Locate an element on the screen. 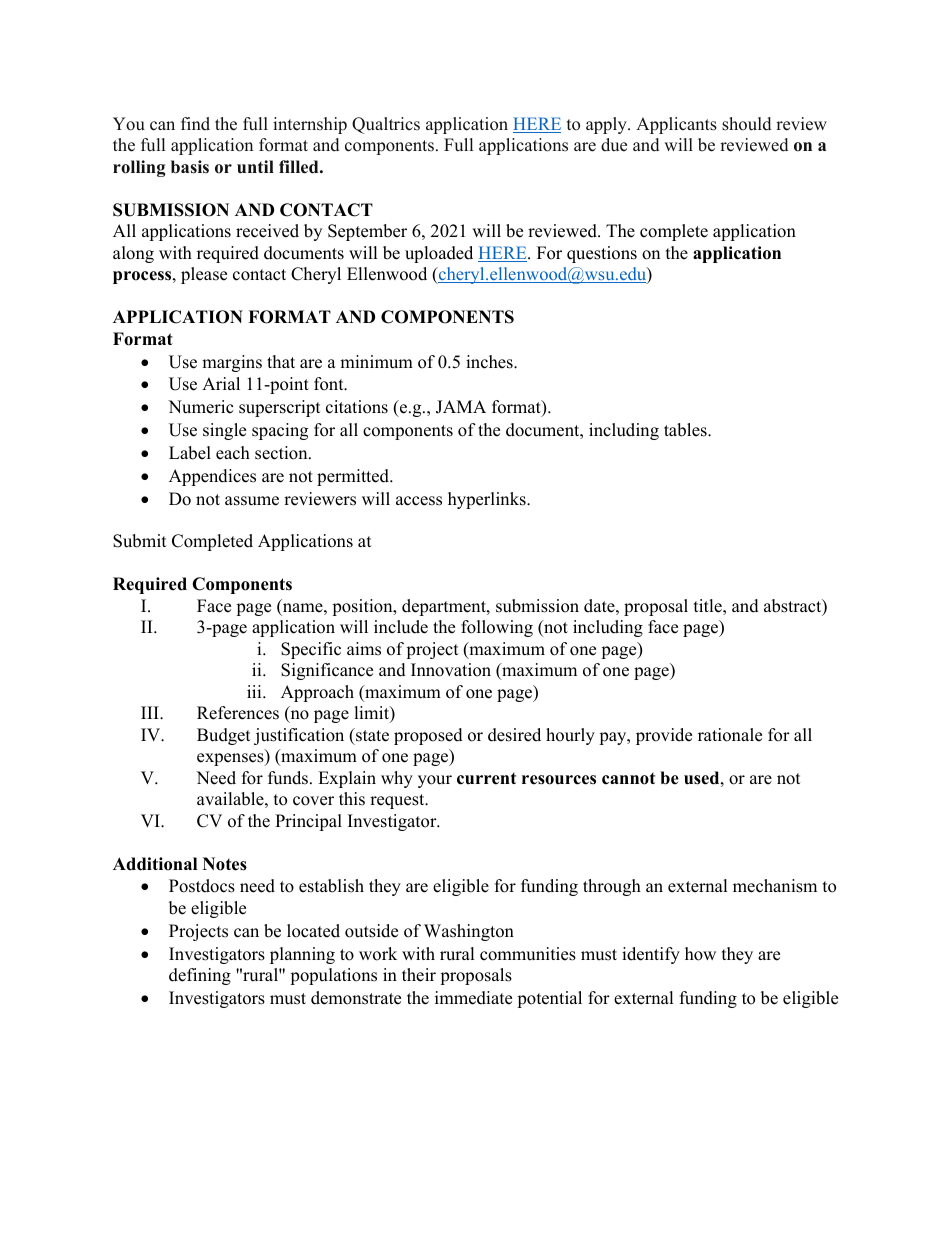  basis is located at coordinates (190, 167).
